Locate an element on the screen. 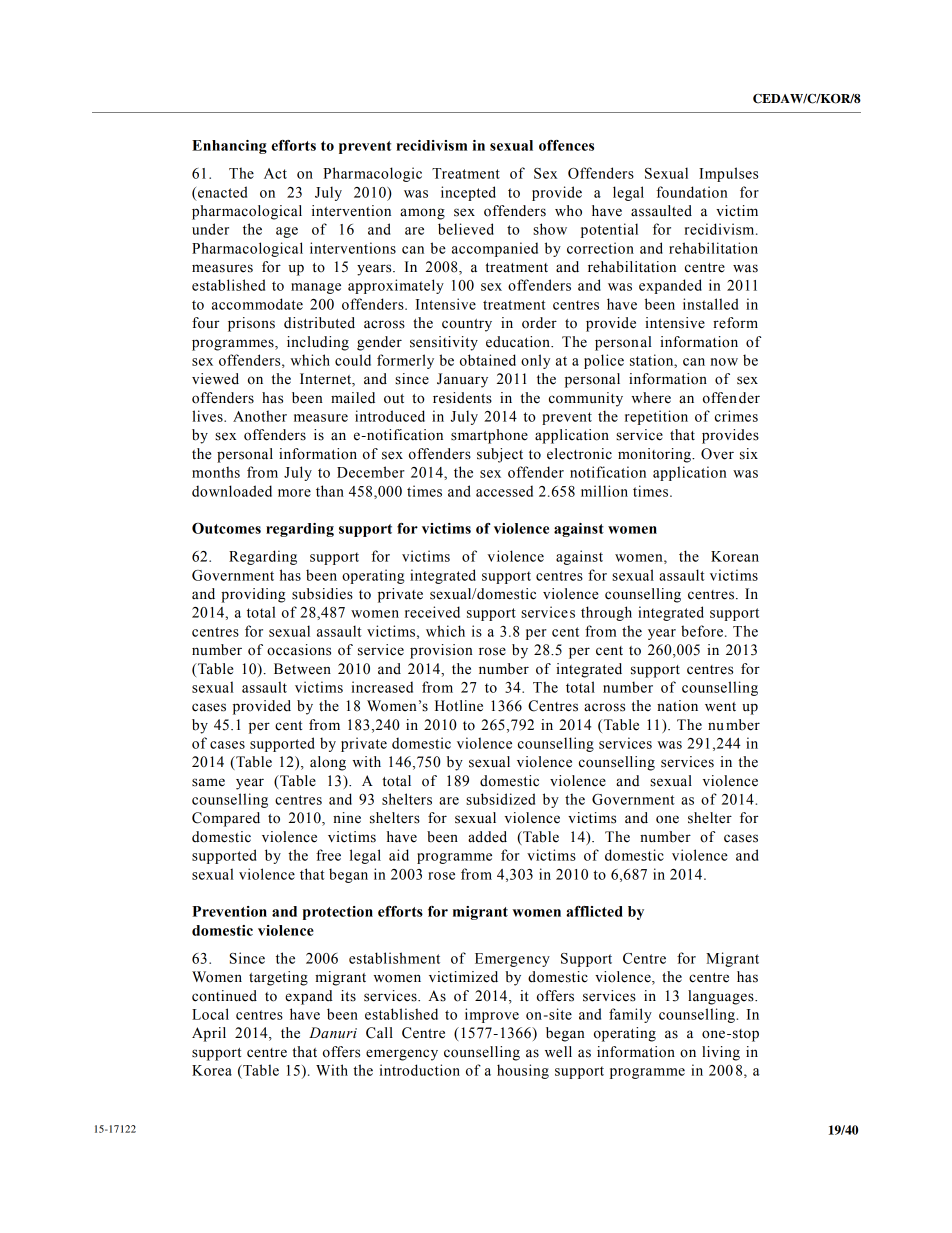 The height and width of the screenshot is (1233, 952). before is located at coordinates (702, 631).
